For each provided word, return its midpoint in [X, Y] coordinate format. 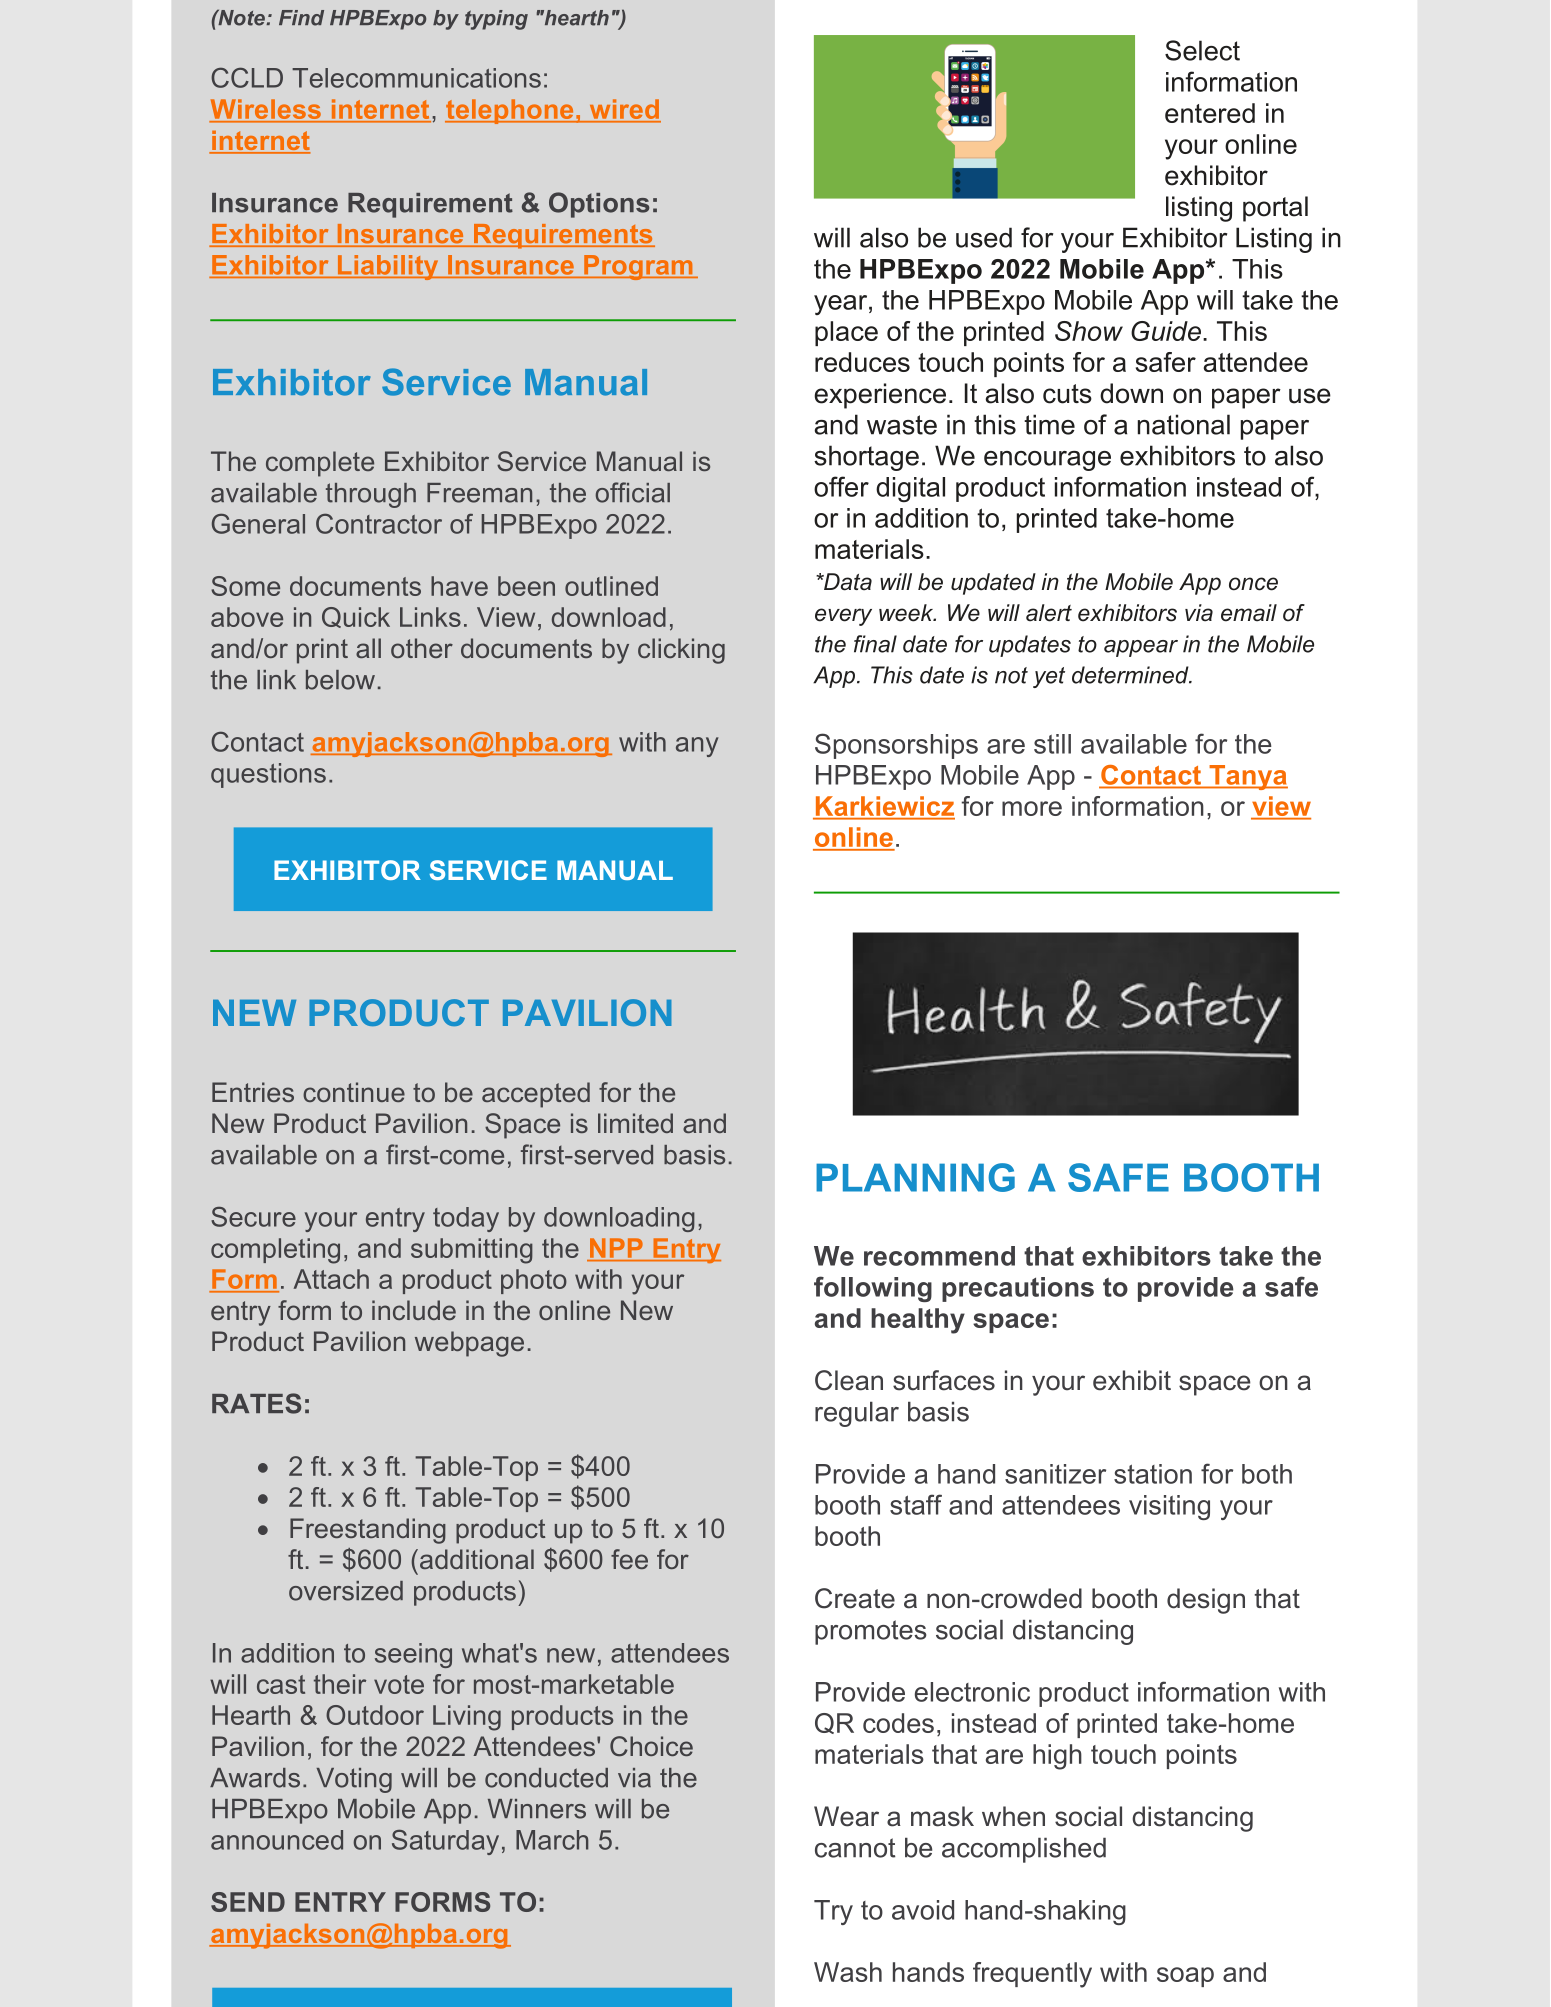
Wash [848, 1972]
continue [354, 1092]
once [1253, 584]
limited [635, 1123]
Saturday [445, 1842]
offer [841, 486]
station [1153, 1474]
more [1032, 808]
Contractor [379, 523]
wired [624, 110]
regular [857, 1414]
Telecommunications [416, 78]
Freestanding [368, 1531]
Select [1202, 50]
